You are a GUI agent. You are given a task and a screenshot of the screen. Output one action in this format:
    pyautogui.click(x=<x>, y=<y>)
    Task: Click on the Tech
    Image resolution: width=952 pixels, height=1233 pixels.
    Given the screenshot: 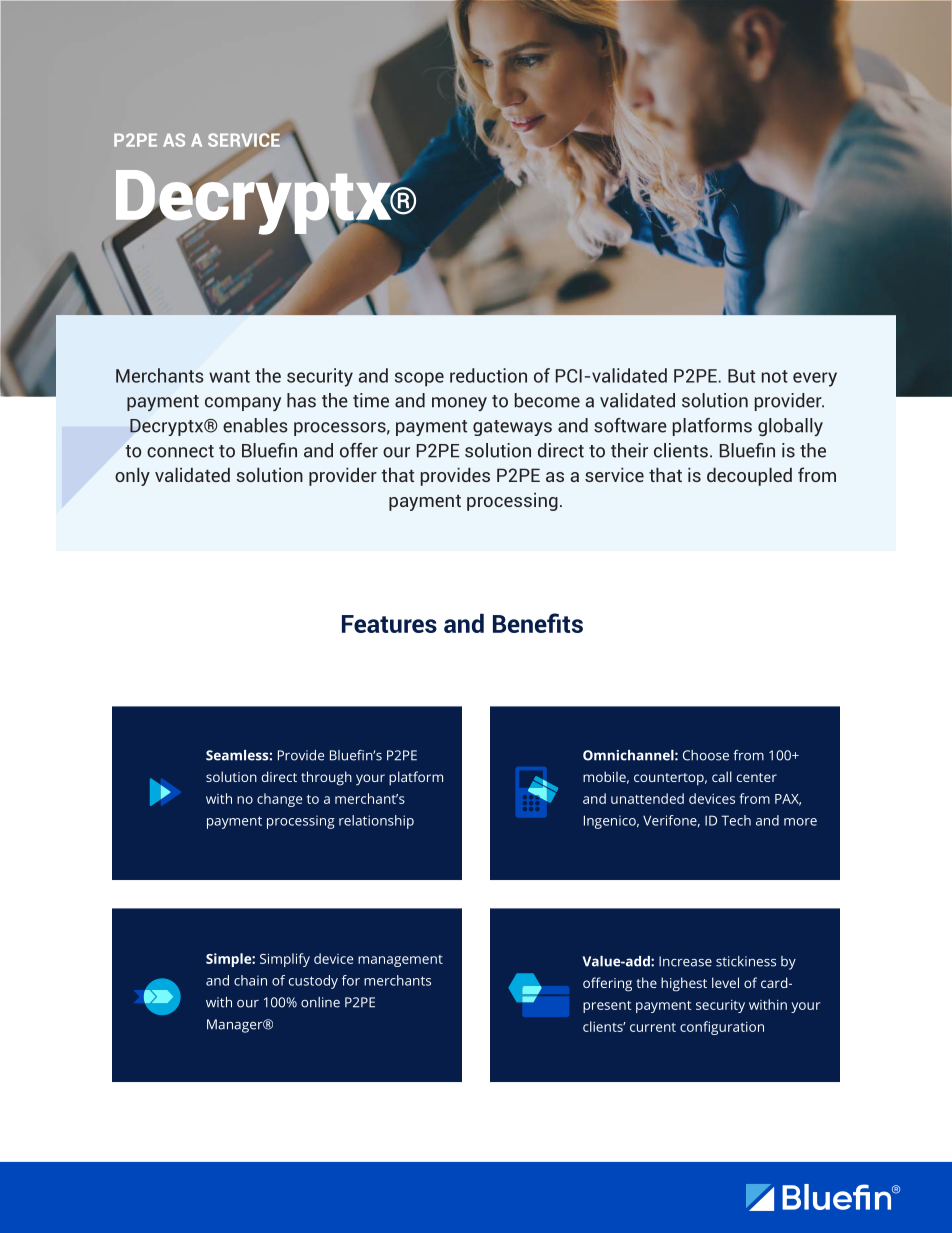 What is the action you would take?
    pyautogui.click(x=736, y=820)
